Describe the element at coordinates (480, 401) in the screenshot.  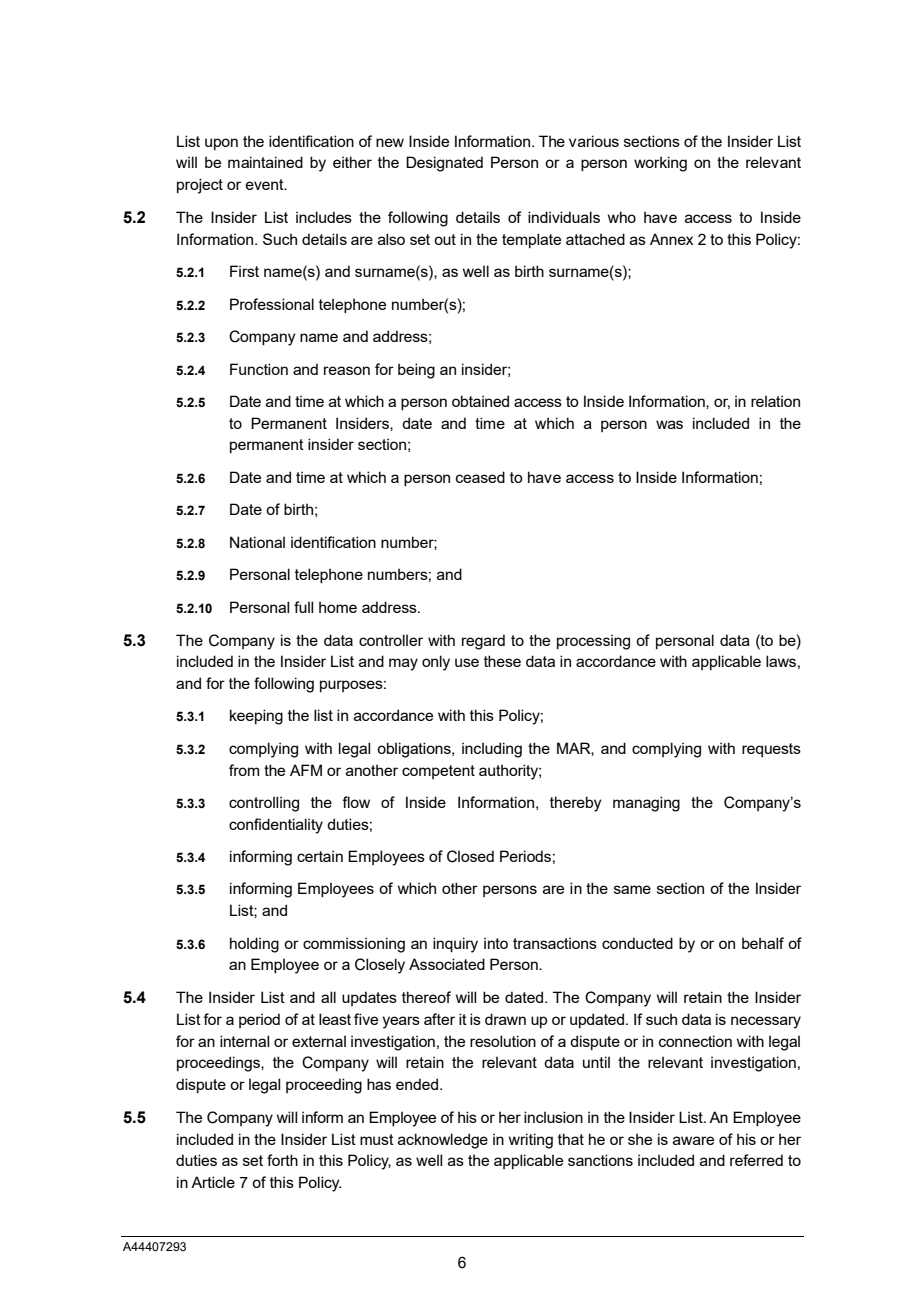
I see `obtained` at that location.
